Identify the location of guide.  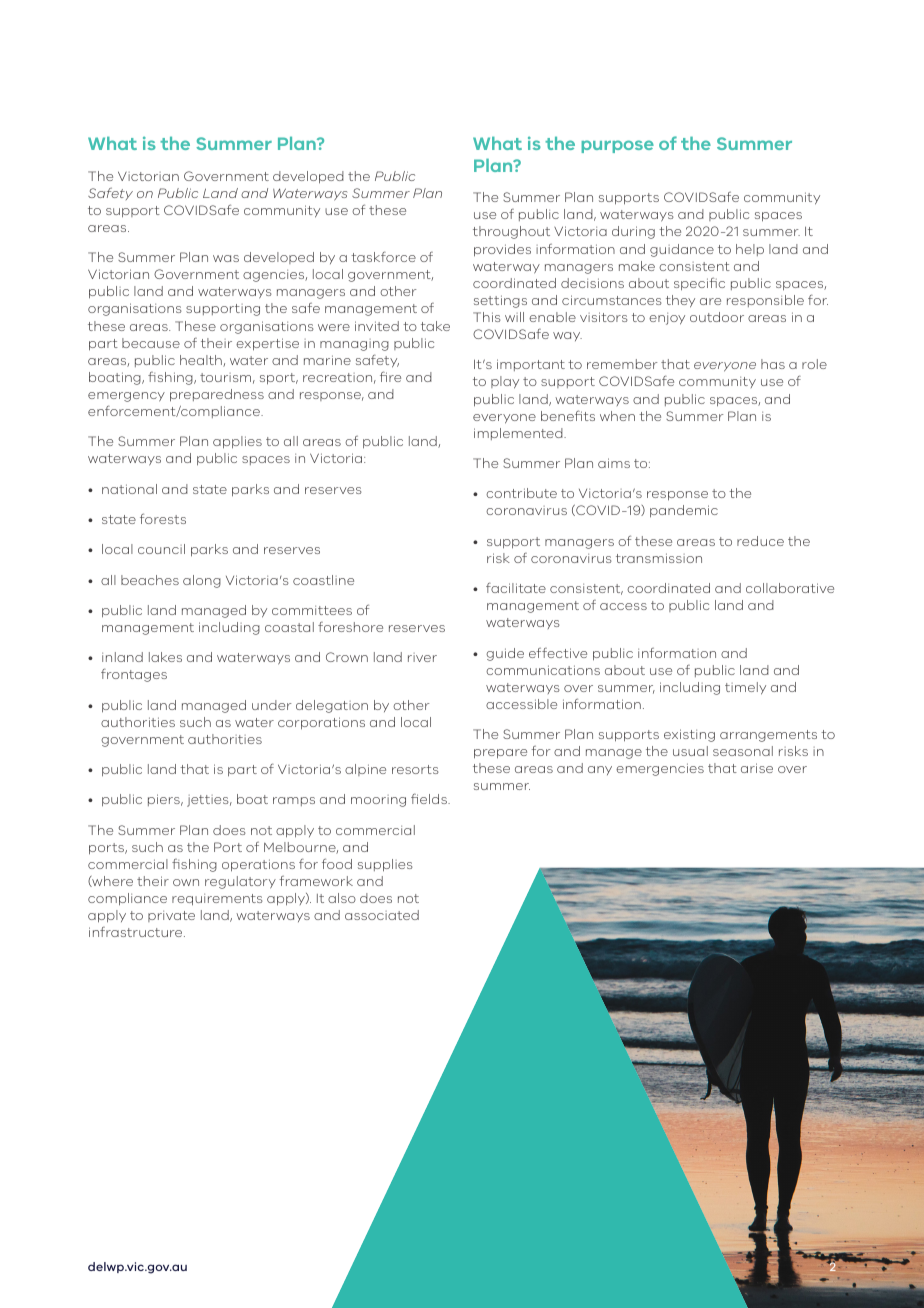
(505, 654).
